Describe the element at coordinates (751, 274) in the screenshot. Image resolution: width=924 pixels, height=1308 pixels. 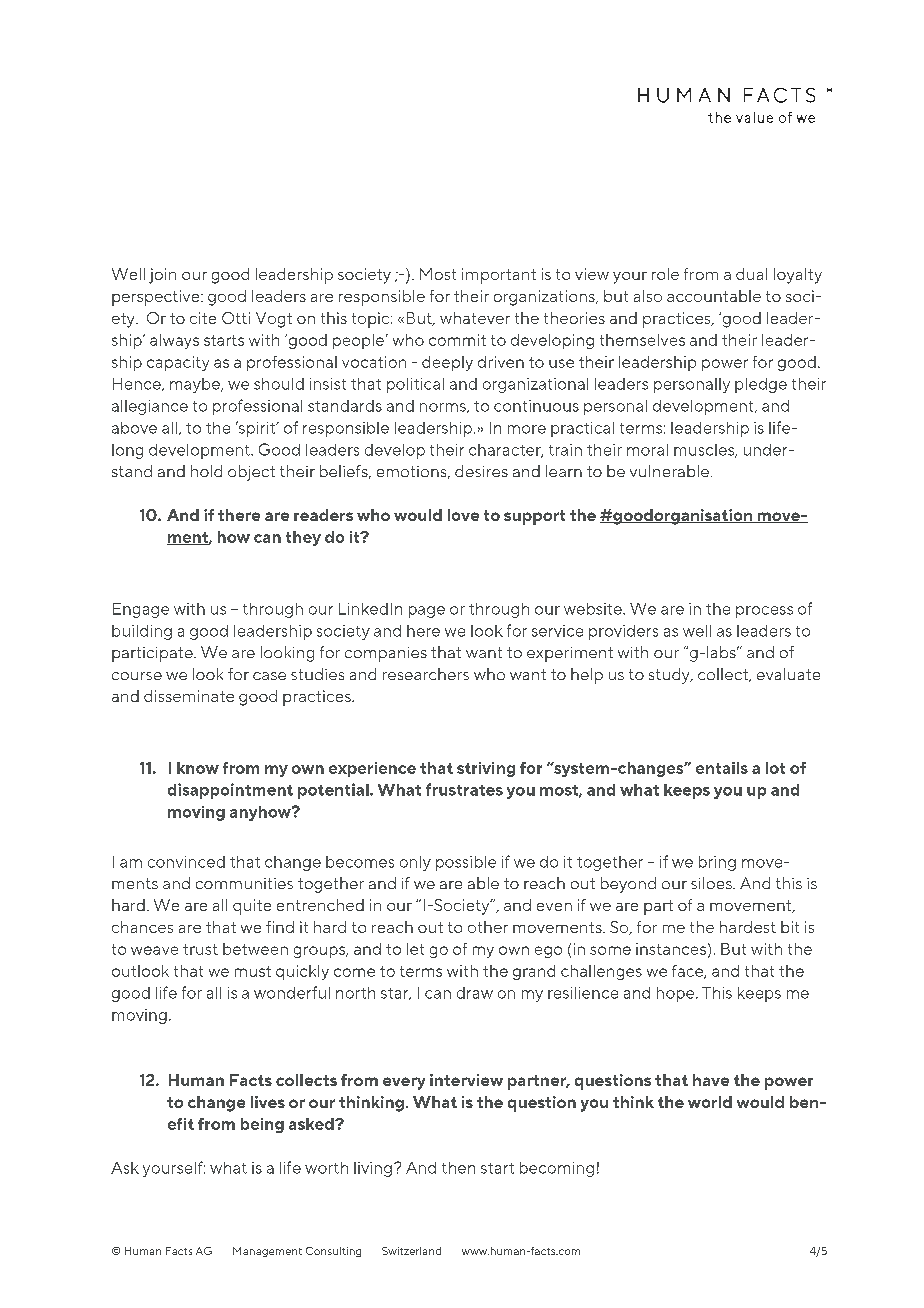
I see `dual` at that location.
